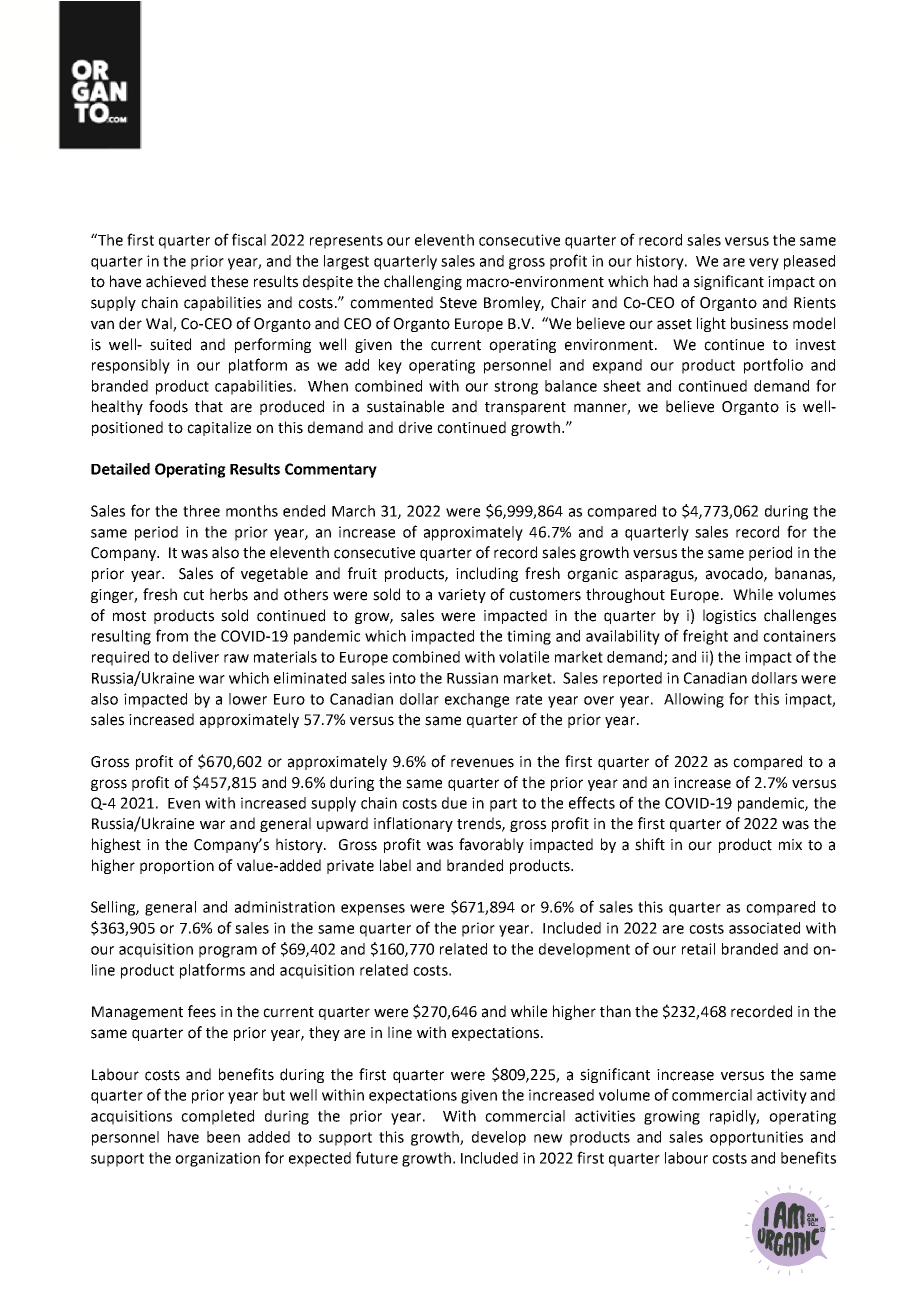  Describe the element at coordinates (462, 596) in the screenshot. I see `variety` at that location.
